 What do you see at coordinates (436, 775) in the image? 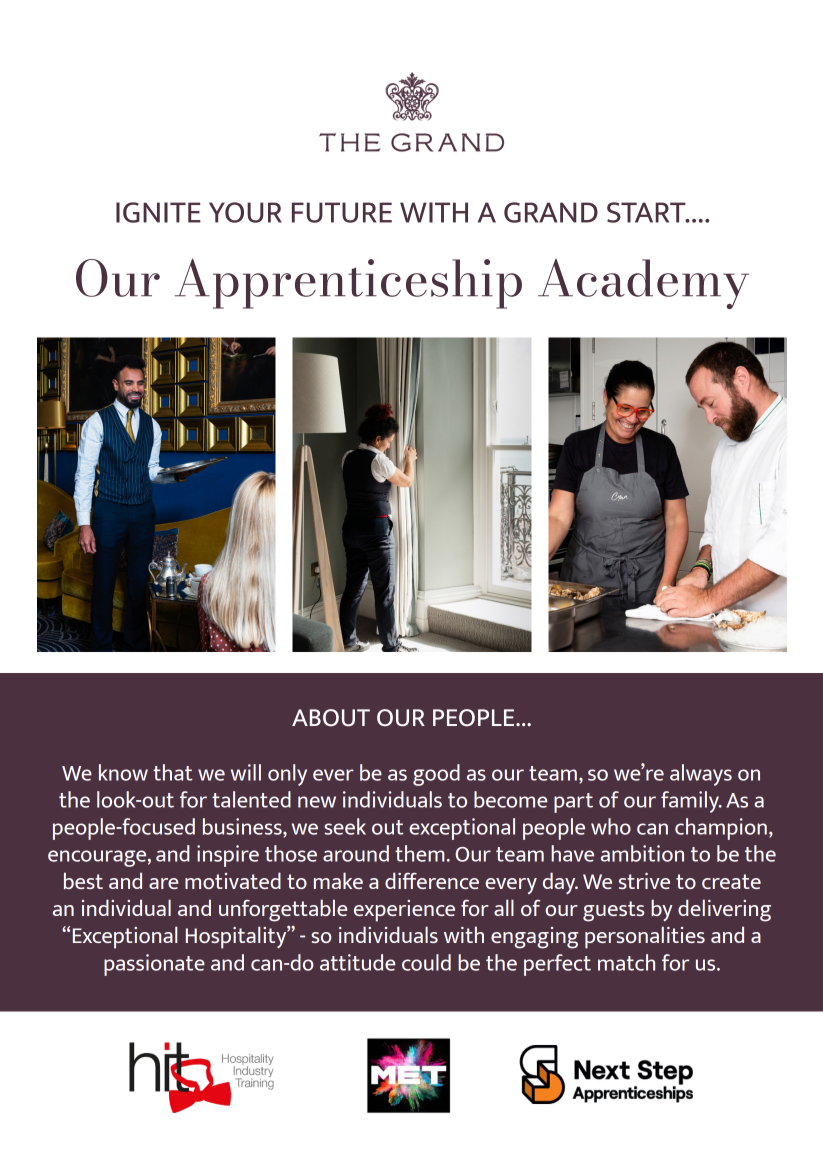
I see `good` at bounding box center [436, 775].
